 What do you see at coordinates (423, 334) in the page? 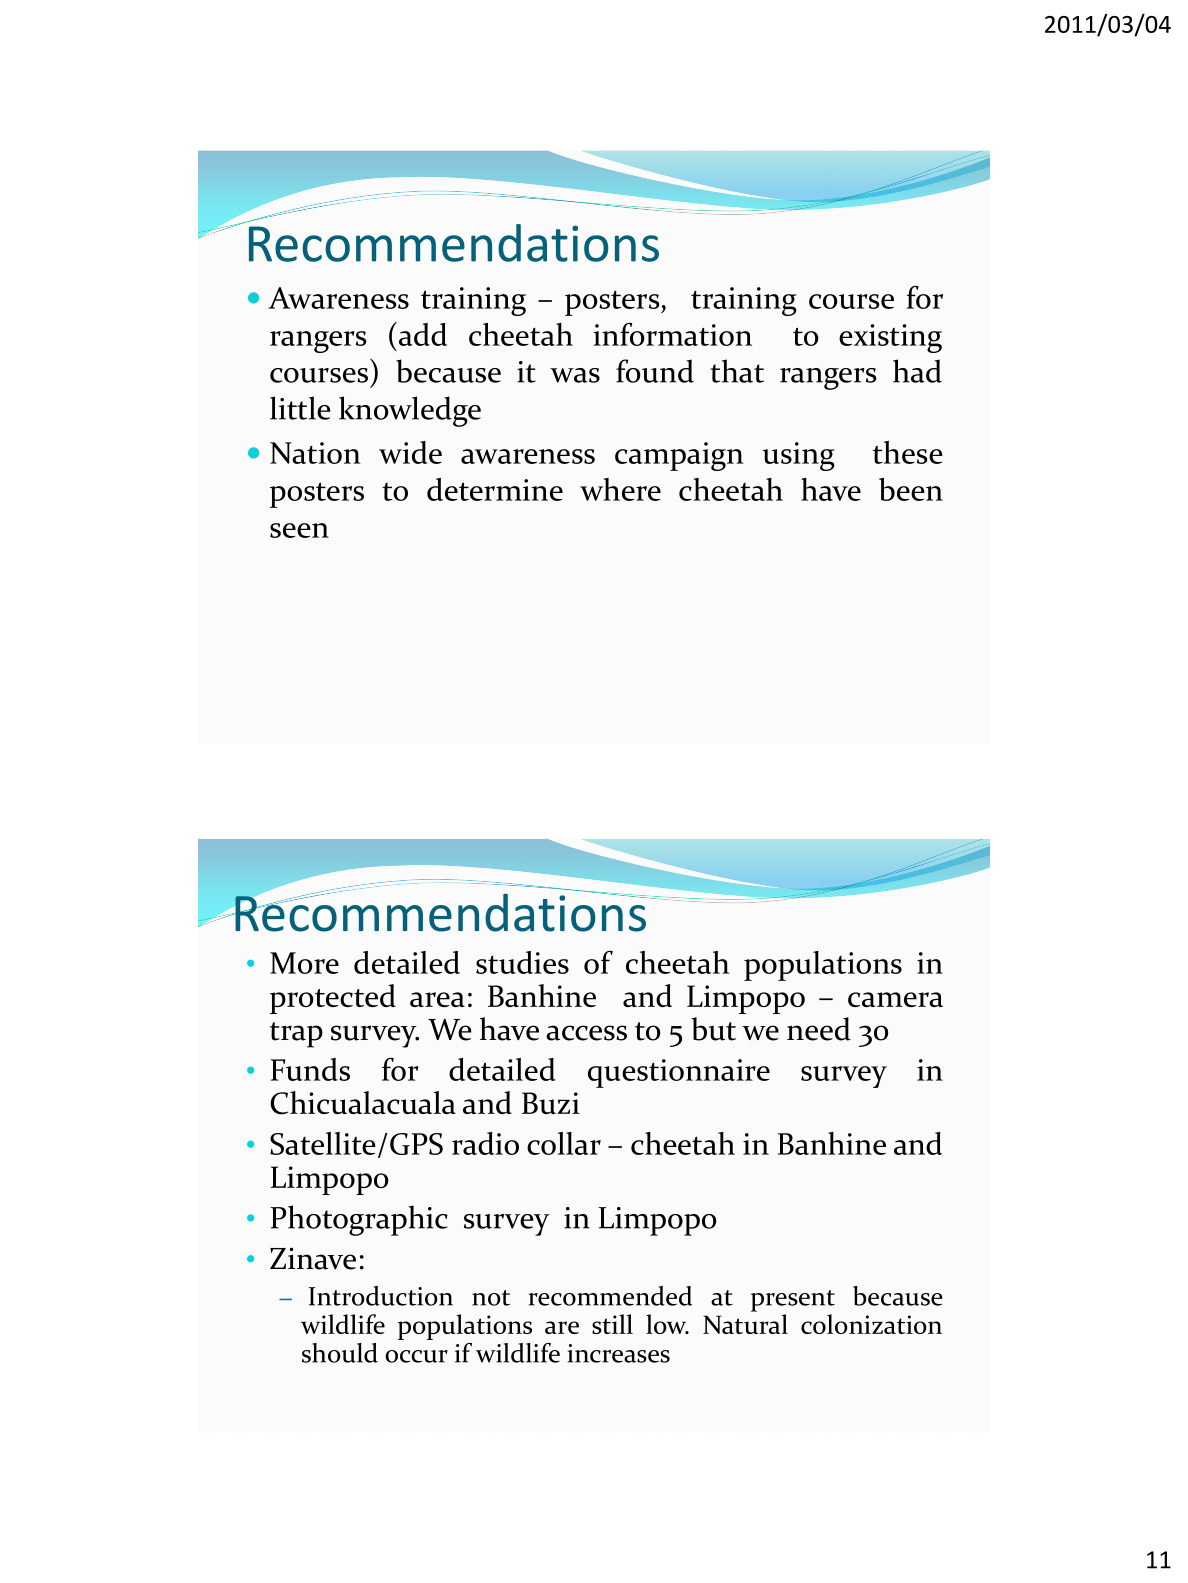
I see `add` at bounding box center [423, 334].
